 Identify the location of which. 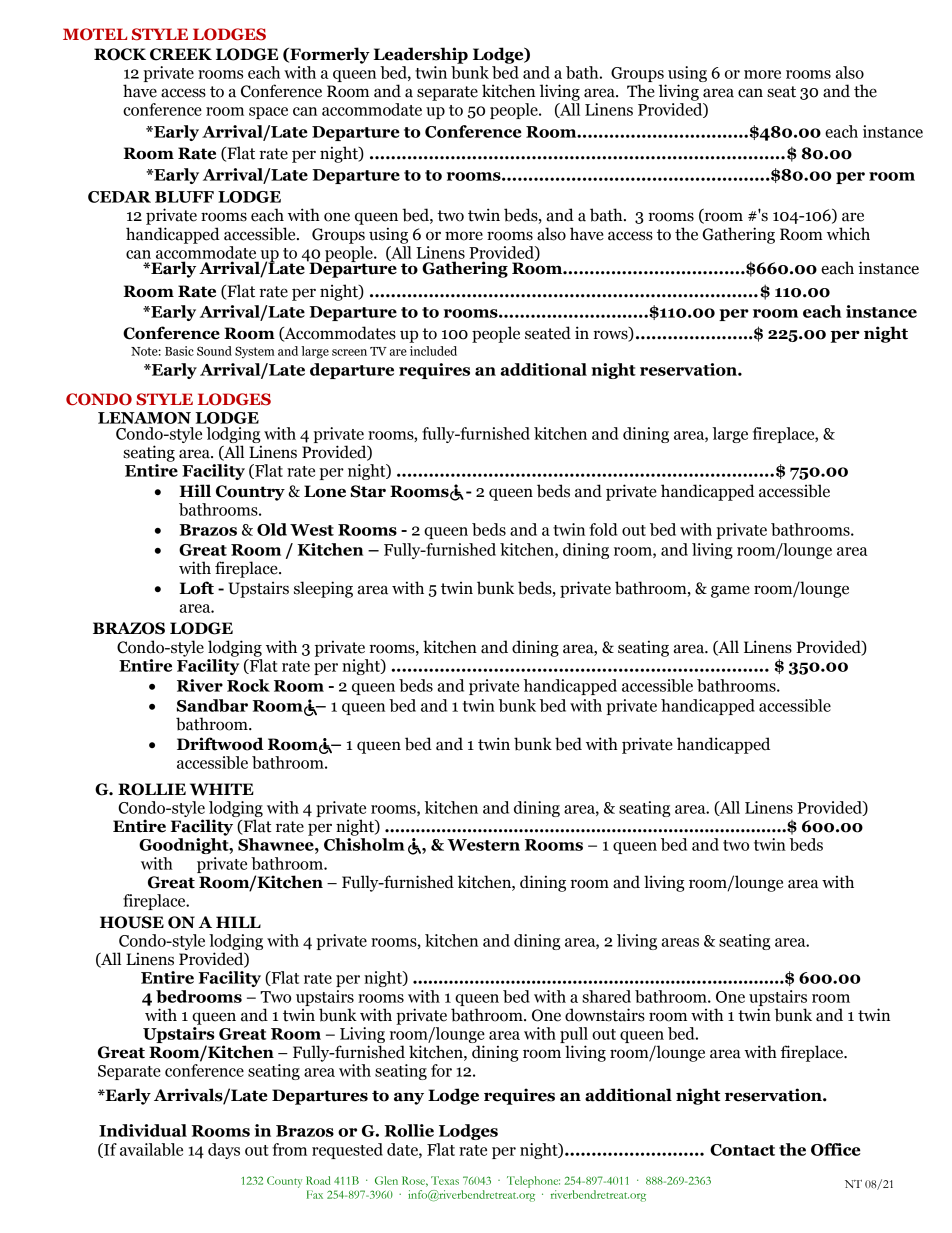
(848, 234).
